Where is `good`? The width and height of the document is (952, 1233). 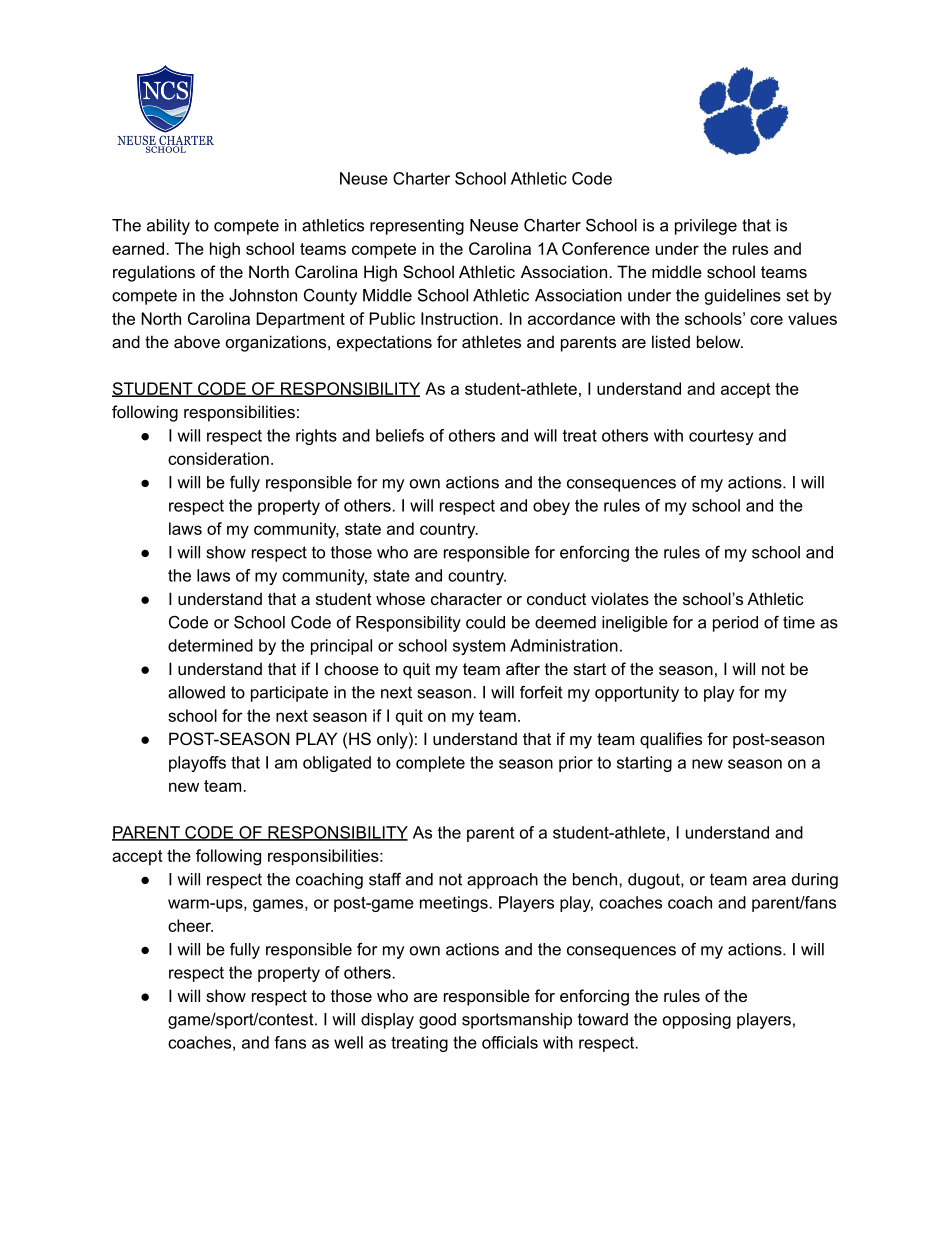 good is located at coordinates (437, 1021).
